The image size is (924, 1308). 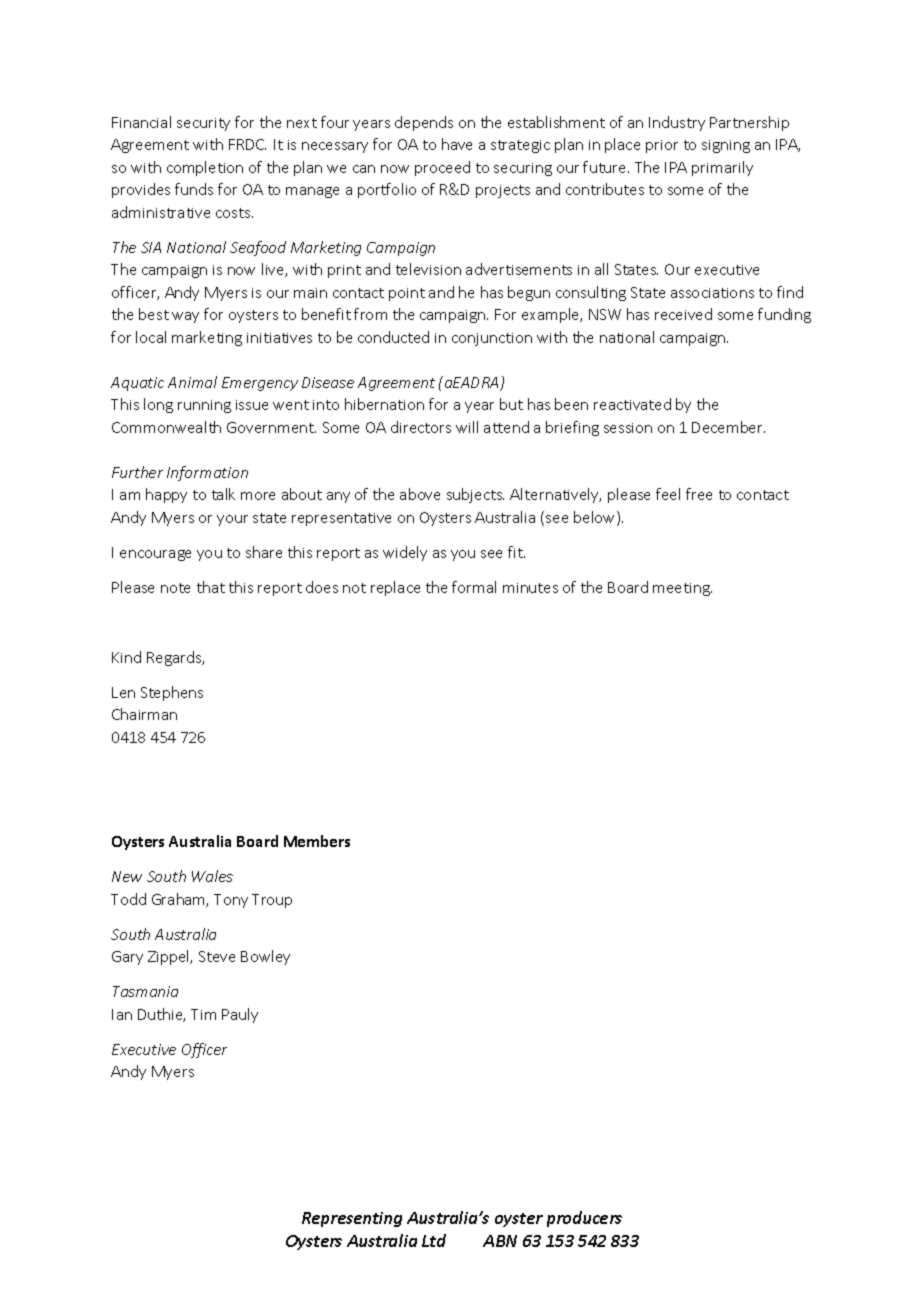 What do you see at coordinates (352, 1219) in the image?
I see `Representing` at bounding box center [352, 1219].
